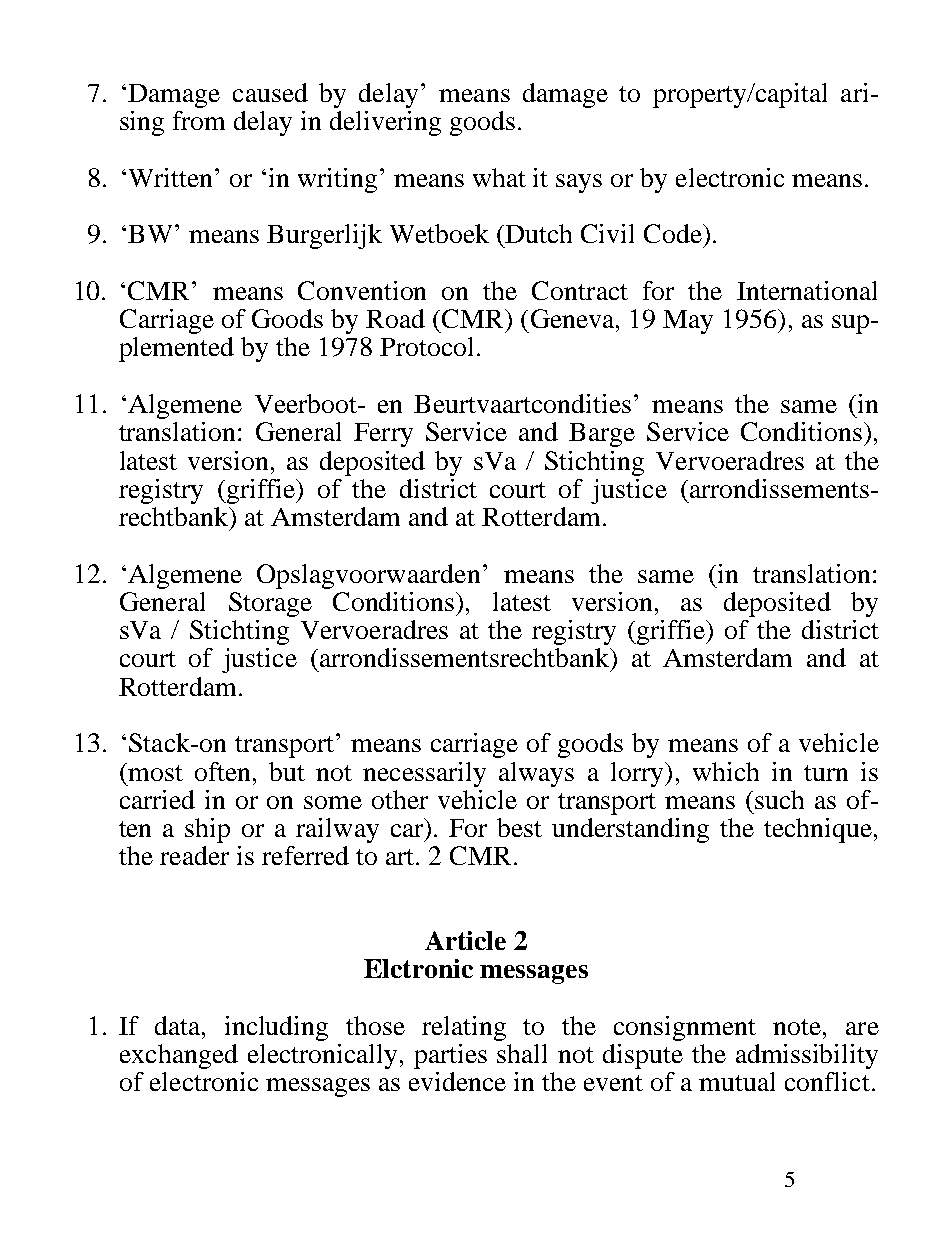  I want to click on shall, so click(522, 1053).
